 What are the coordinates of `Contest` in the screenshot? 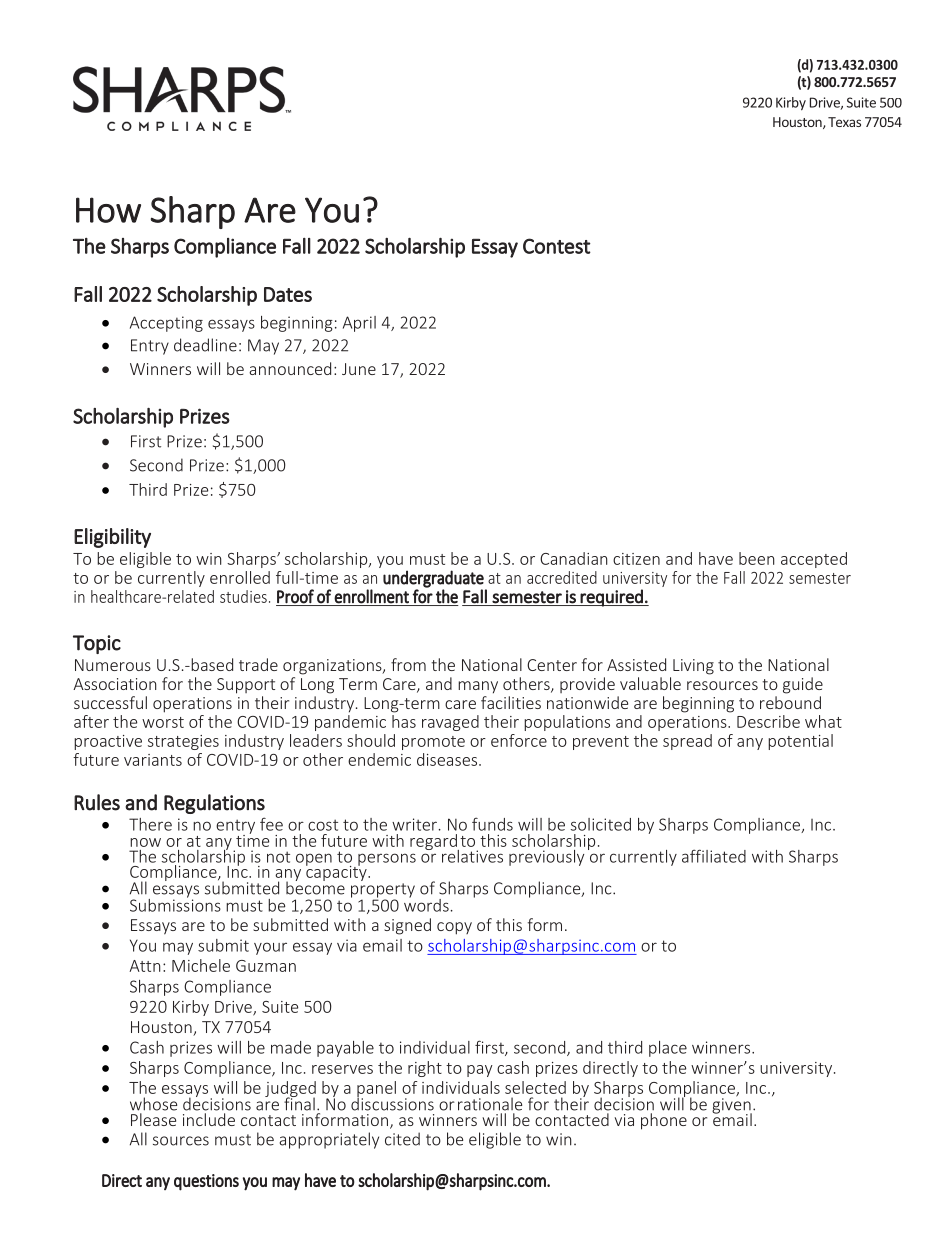 It's located at (557, 246).
